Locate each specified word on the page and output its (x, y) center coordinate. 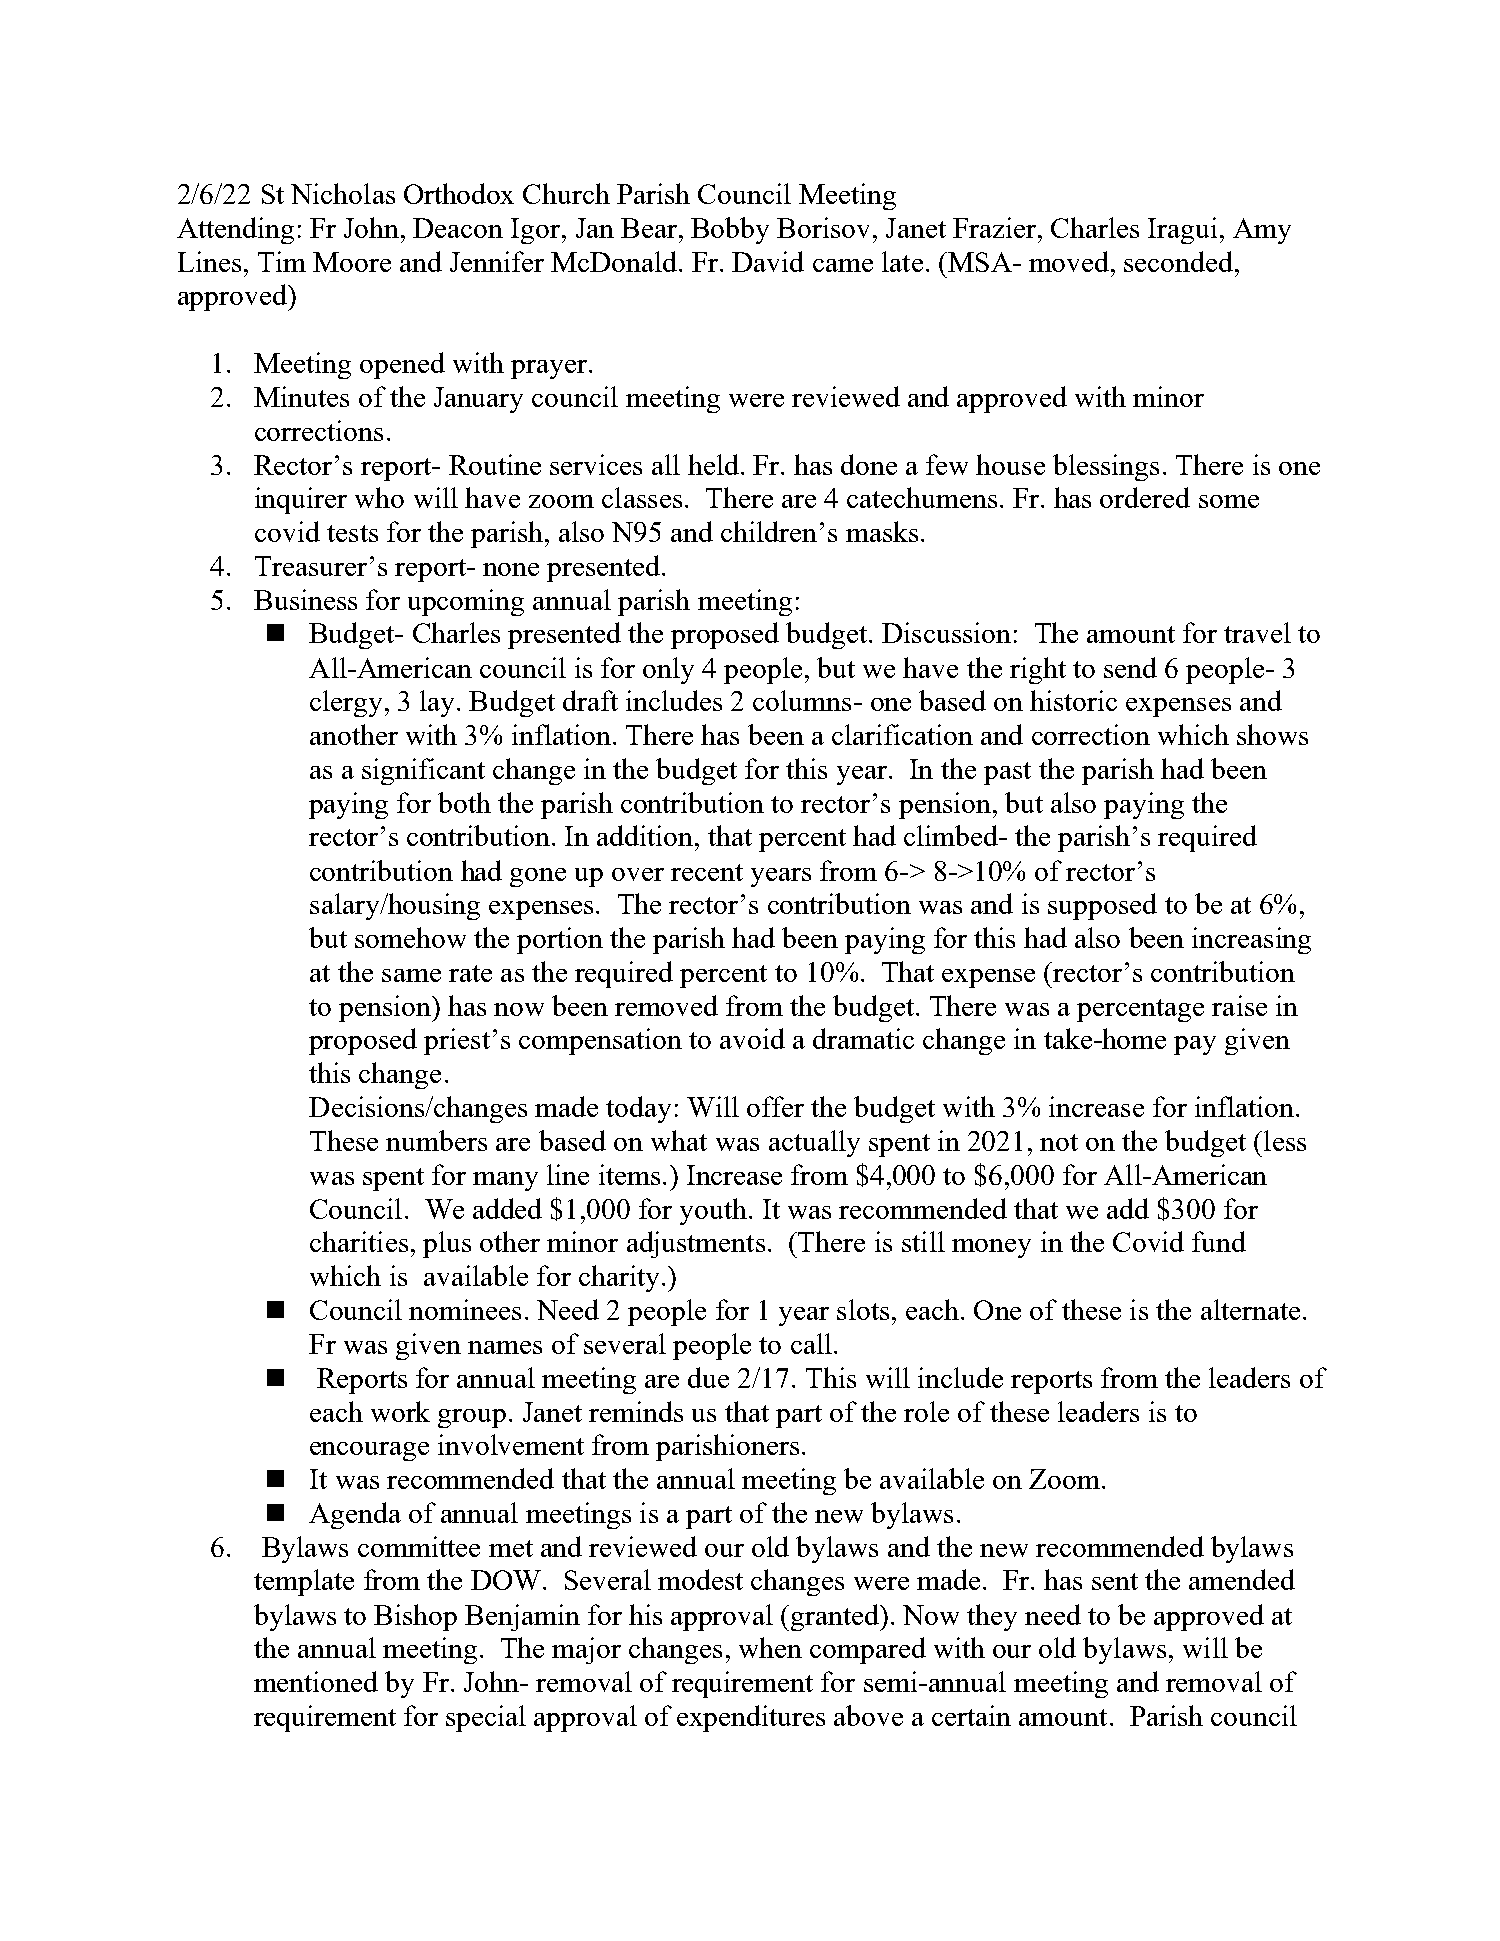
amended (1242, 1579)
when (770, 1647)
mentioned (316, 1681)
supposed (1102, 906)
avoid (752, 1038)
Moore (352, 262)
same (411, 975)
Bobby (730, 230)
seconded (1180, 261)
